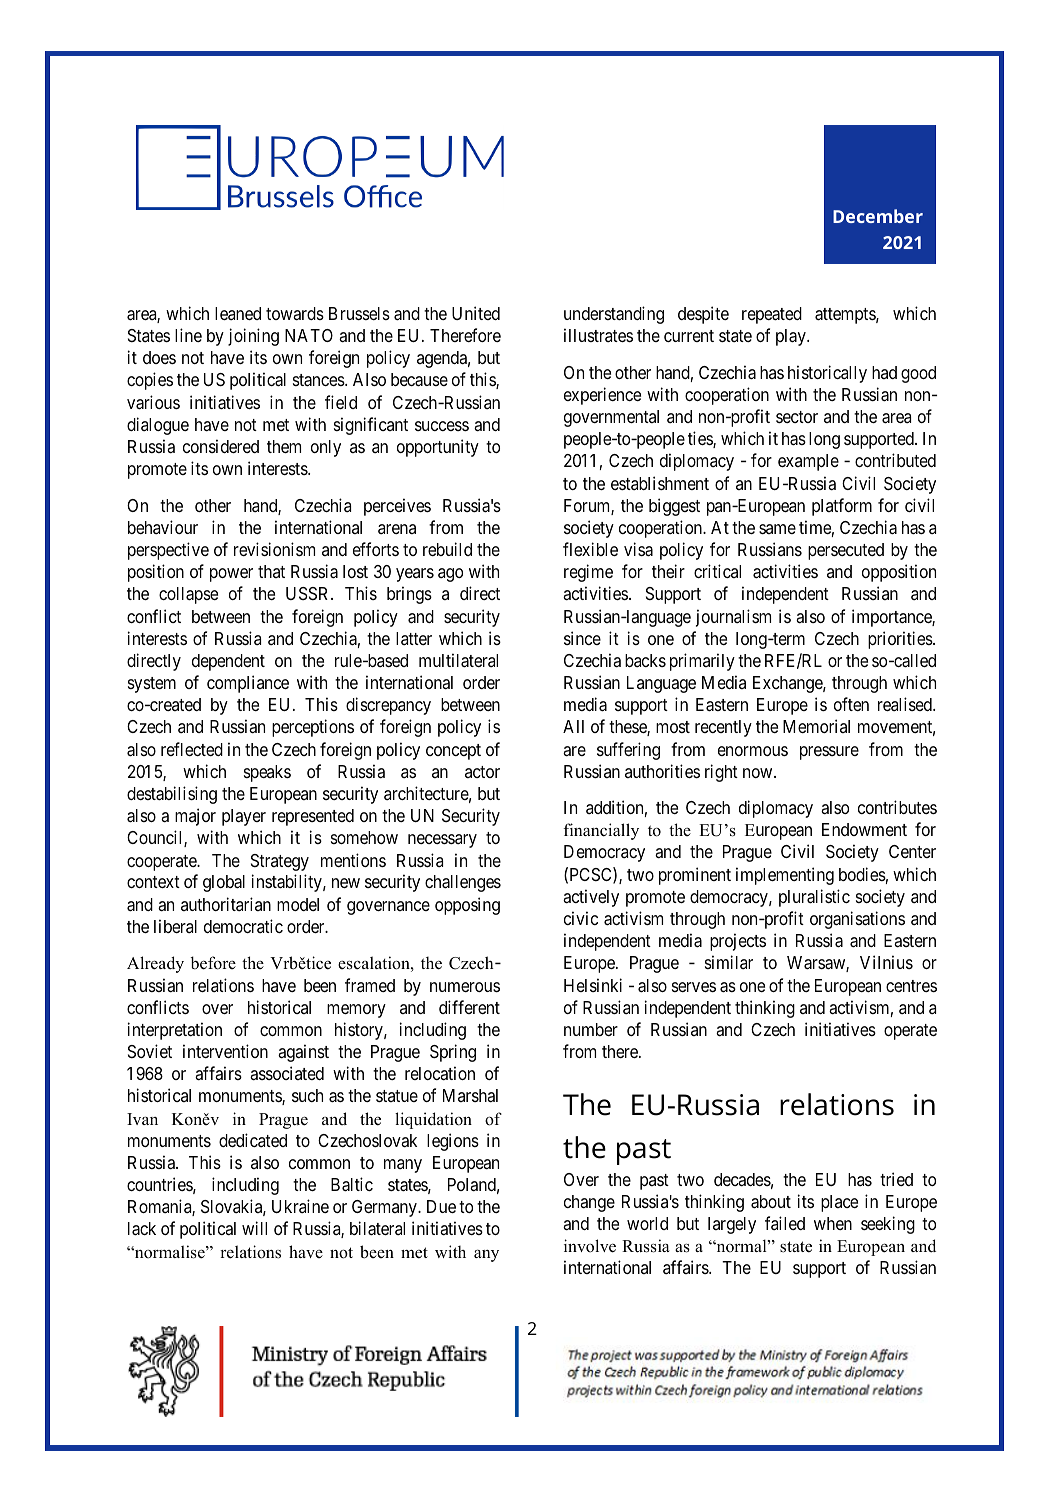  What do you see at coordinates (238, 313) in the image?
I see `leaned` at bounding box center [238, 313].
